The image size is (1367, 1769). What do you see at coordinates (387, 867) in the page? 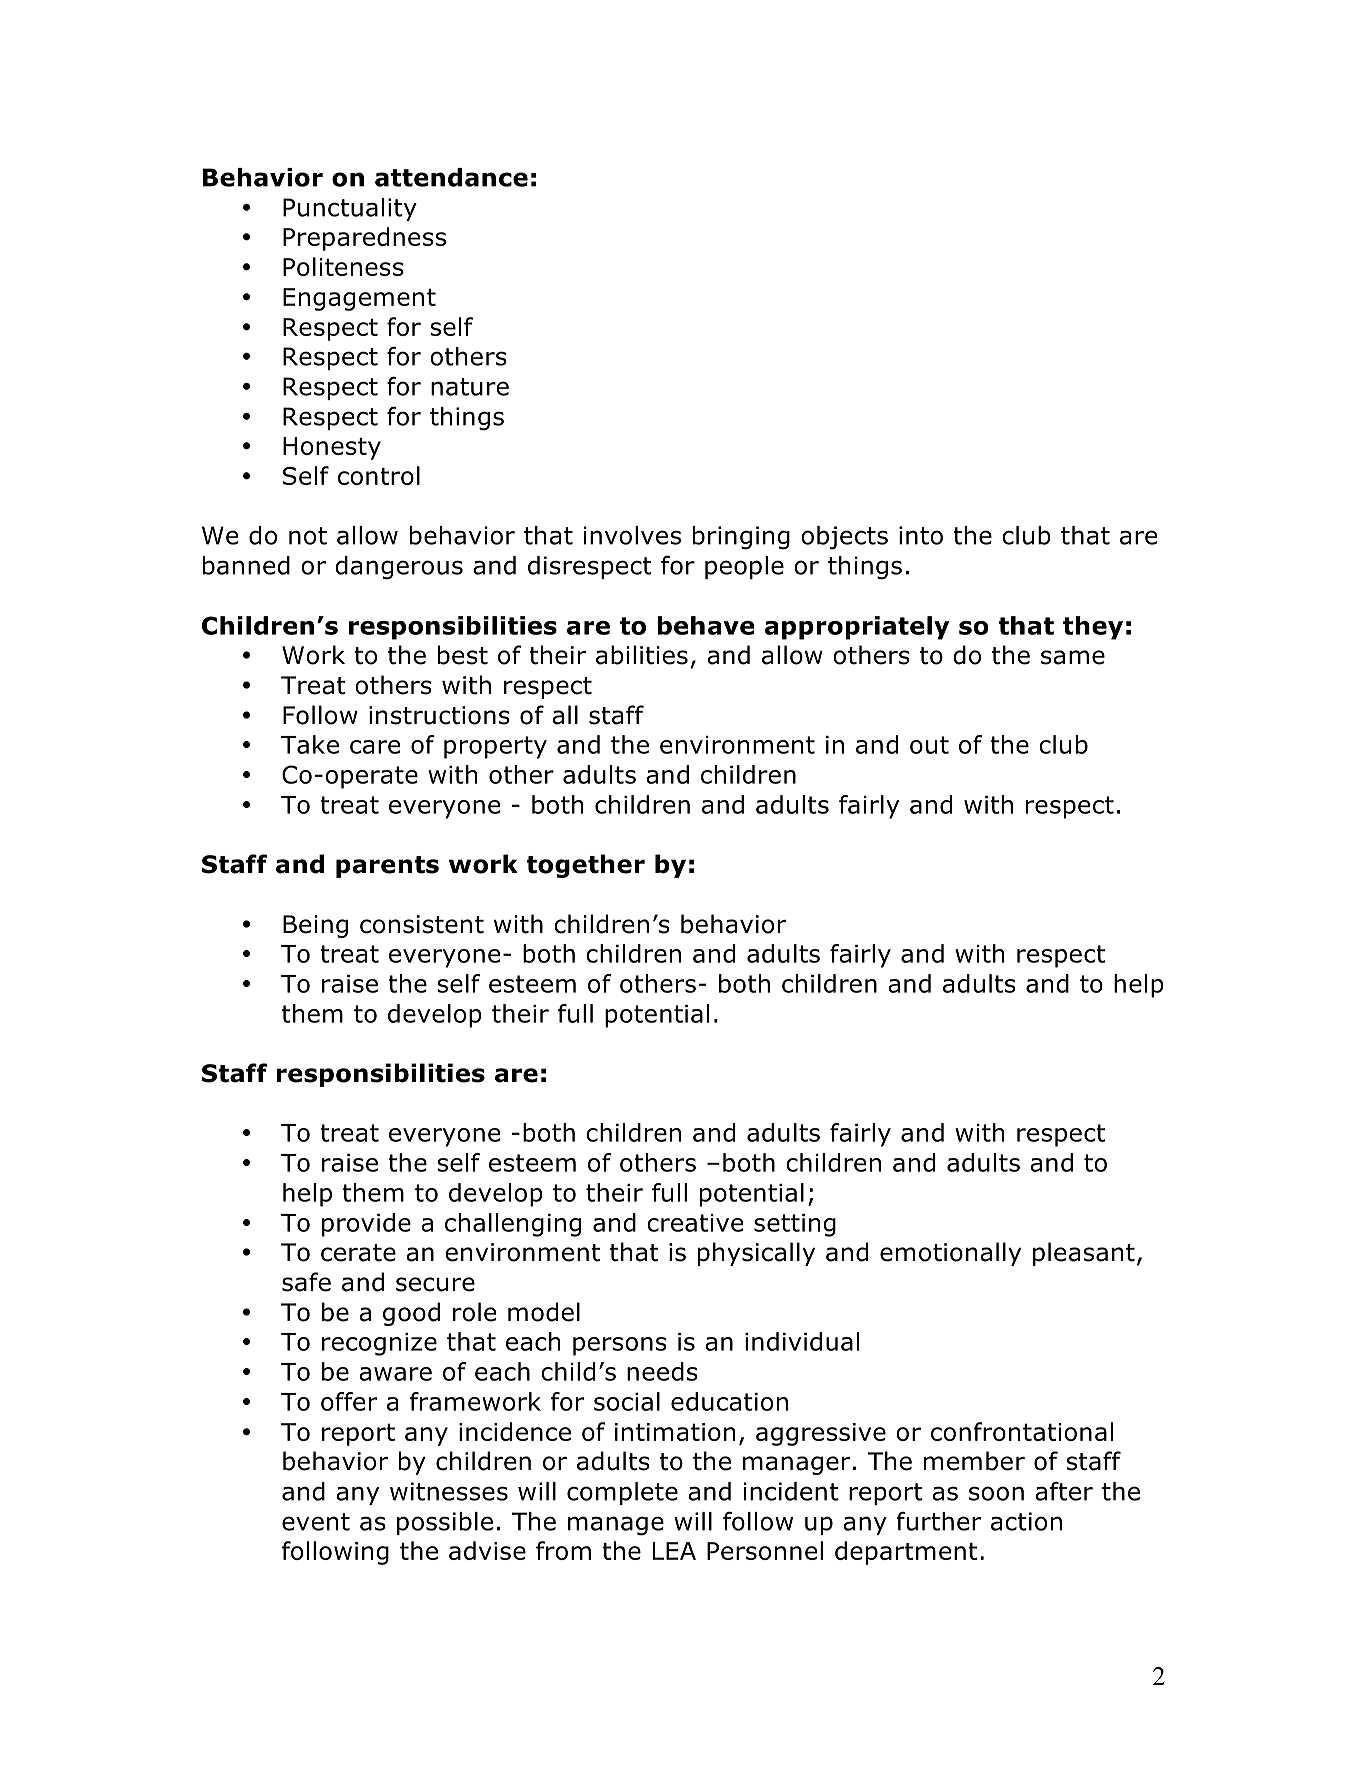
I see `parents` at bounding box center [387, 867].
